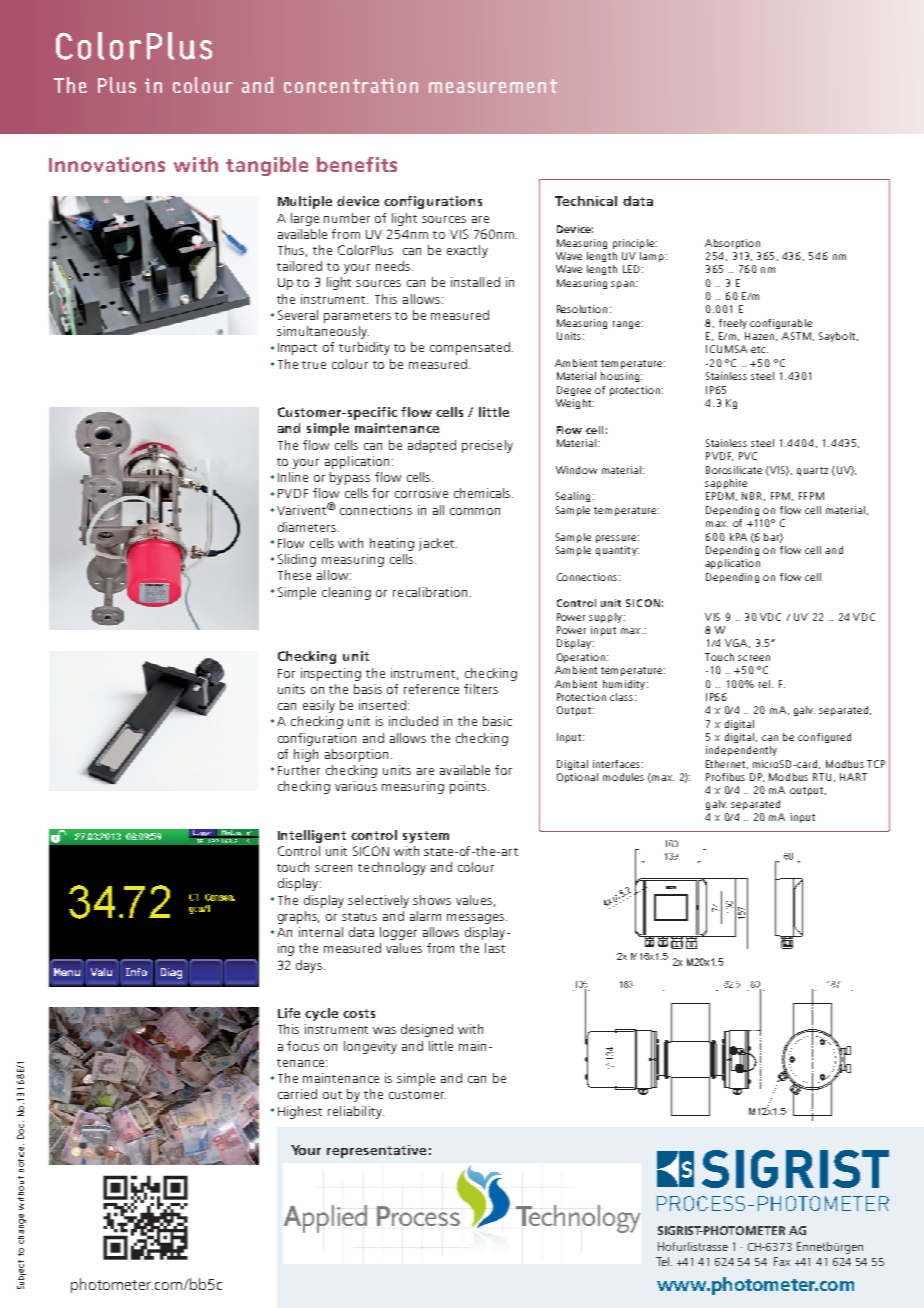 This screenshot has height=1308, width=924. I want to click on principle, so click(635, 244).
